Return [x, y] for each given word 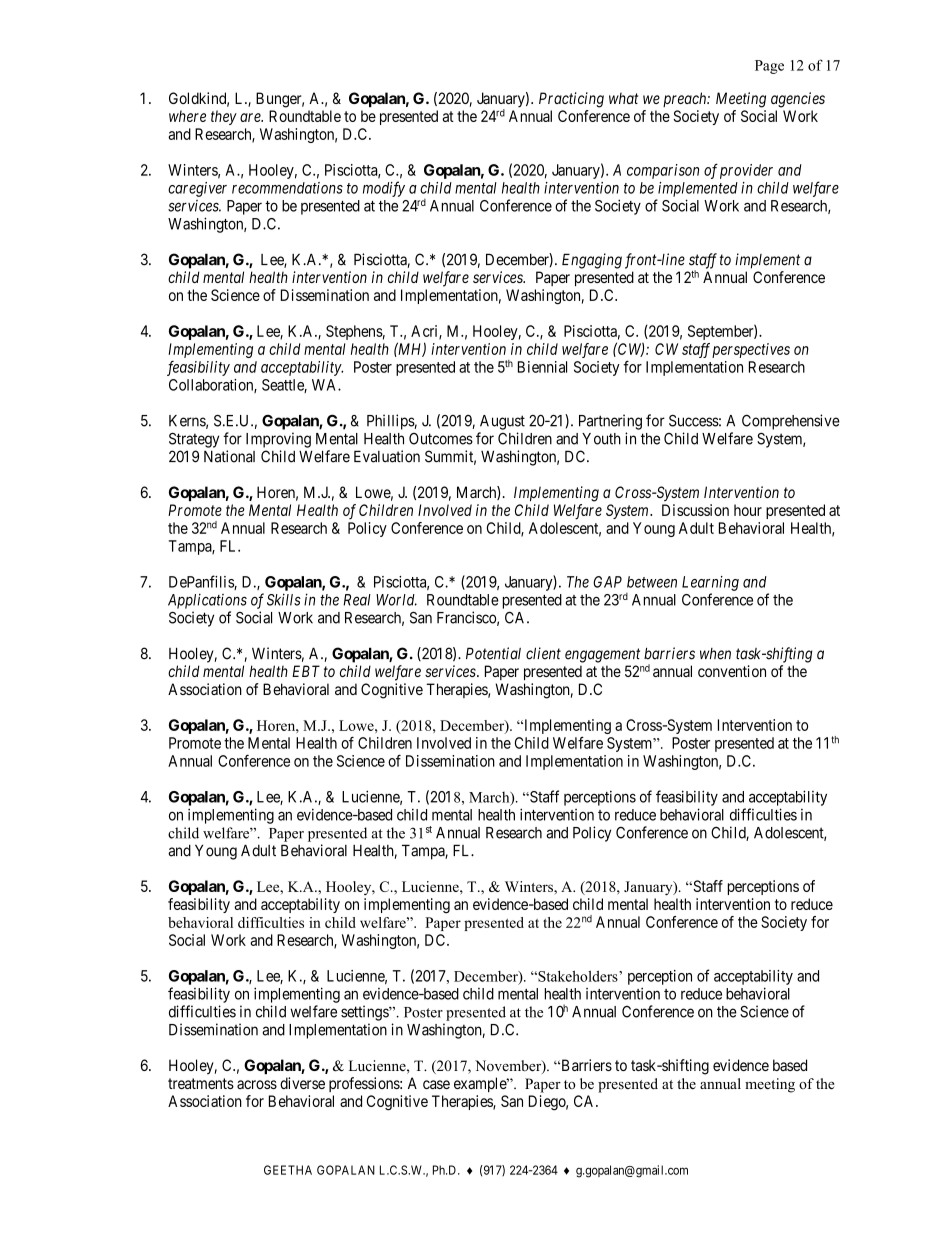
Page [769, 67]
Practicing [571, 100]
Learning [710, 583]
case [436, 1084]
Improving [278, 440]
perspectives [751, 350]
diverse [302, 1083]
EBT [306, 671]
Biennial [542, 367]
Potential [493, 653]
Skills [284, 600]
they [224, 117]
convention [732, 671]
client [543, 653]
